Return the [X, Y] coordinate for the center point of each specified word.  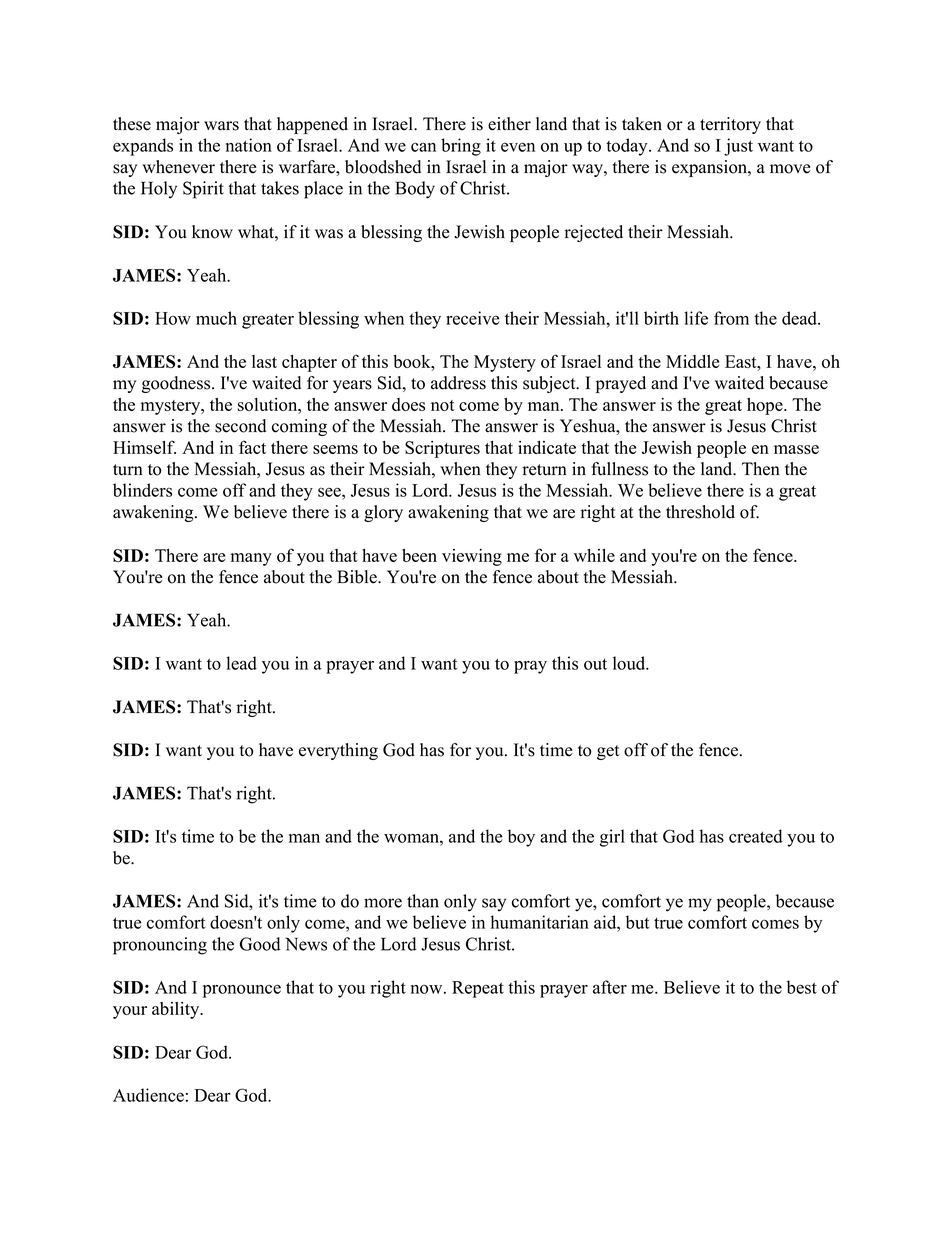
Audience [148, 1095]
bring [461, 147]
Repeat [478, 989]
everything [338, 751]
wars [221, 126]
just [738, 147]
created [755, 836]
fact [252, 447]
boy [521, 838]
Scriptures [442, 449]
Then [761, 469]
